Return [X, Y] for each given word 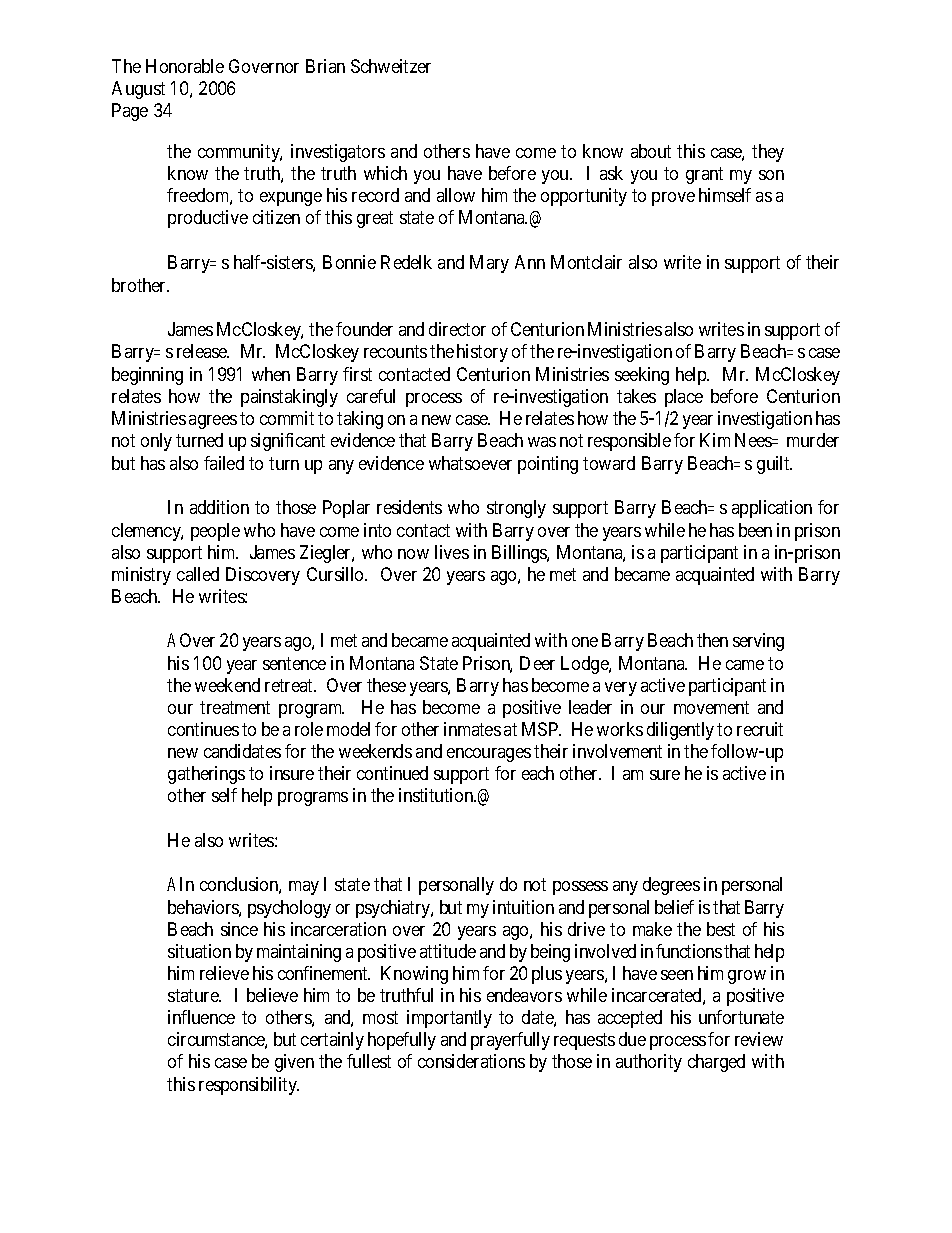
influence [201, 1017]
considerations [471, 1061]
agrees [213, 422]
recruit [760, 729]
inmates [472, 729]
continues [203, 729]
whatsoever [470, 463]
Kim [715, 440]
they [768, 153]
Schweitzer [391, 66]
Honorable [185, 66]
